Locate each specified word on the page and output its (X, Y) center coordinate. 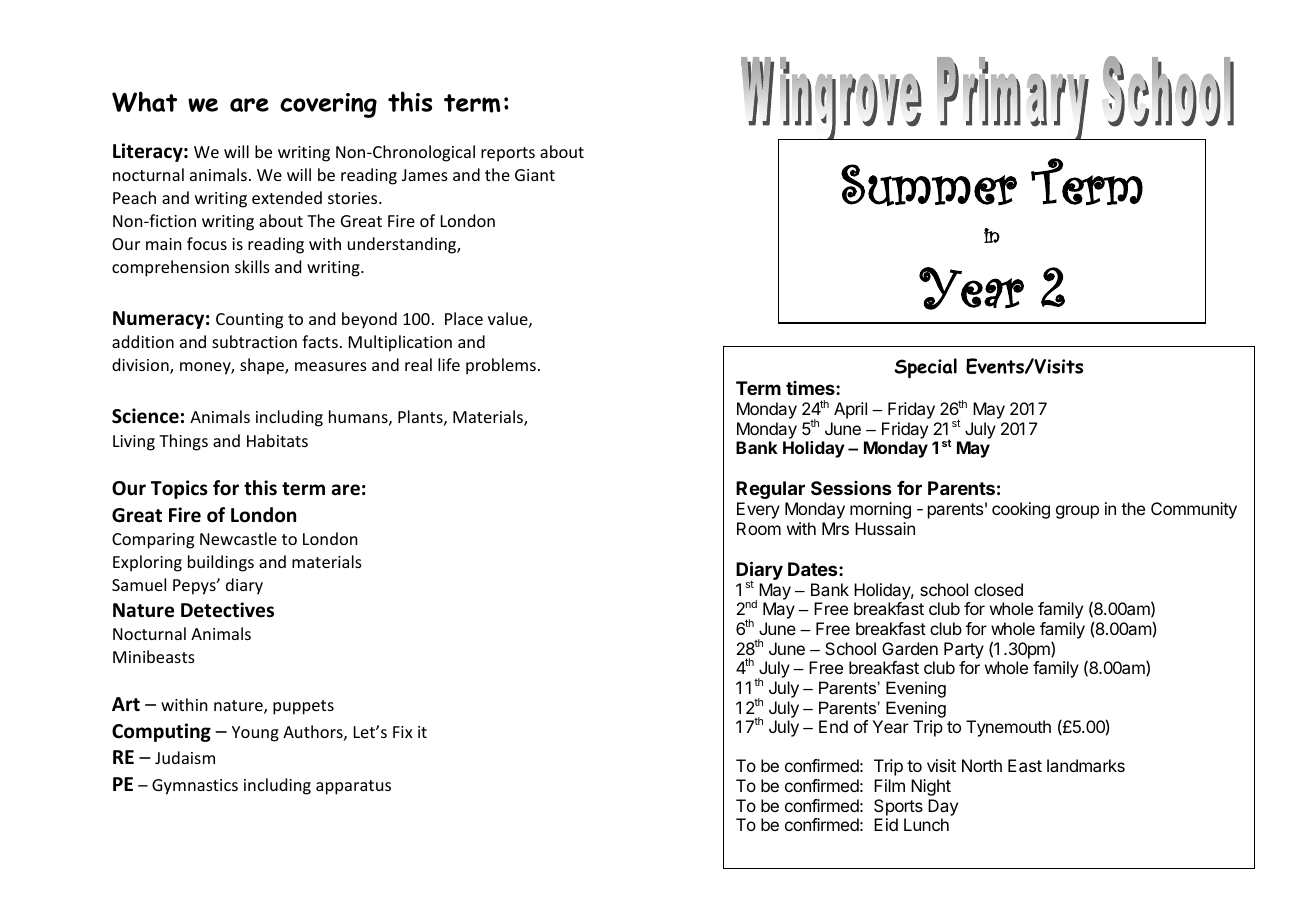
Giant (535, 175)
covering (328, 105)
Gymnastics (195, 787)
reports (508, 154)
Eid (886, 824)
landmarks (1086, 765)
